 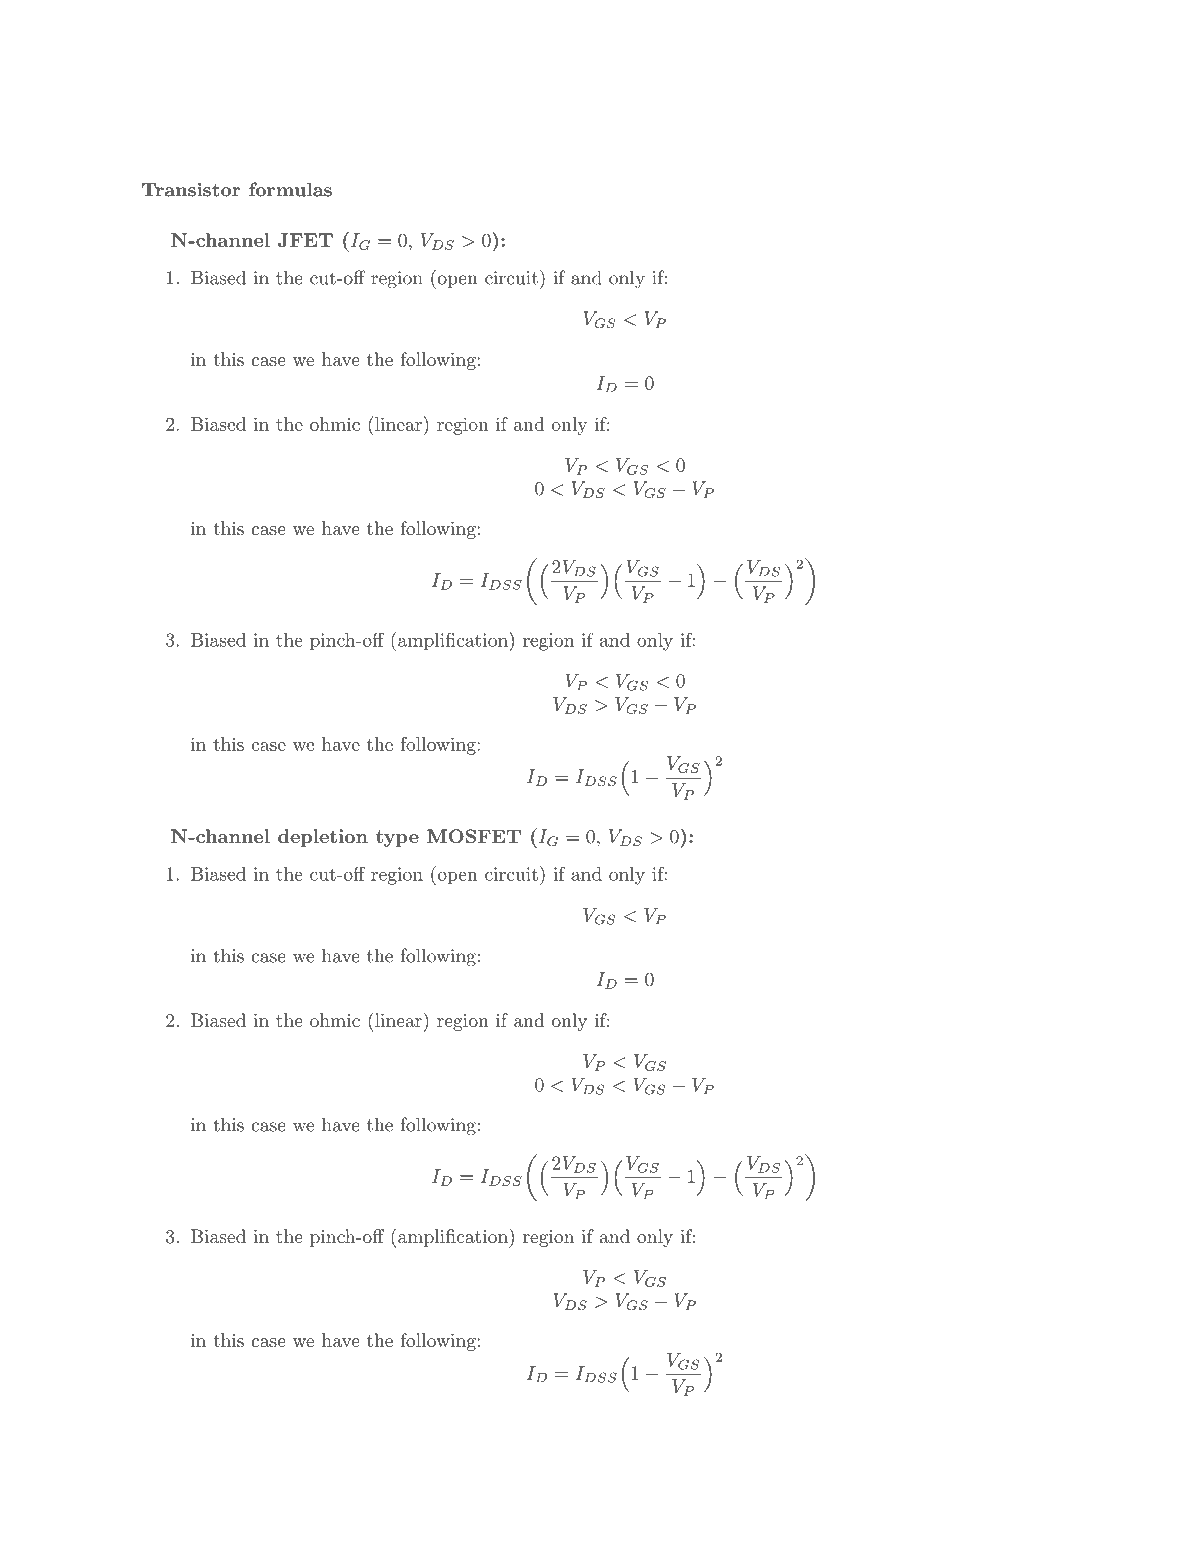 I want to click on Transistor, so click(x=191, y=189).
